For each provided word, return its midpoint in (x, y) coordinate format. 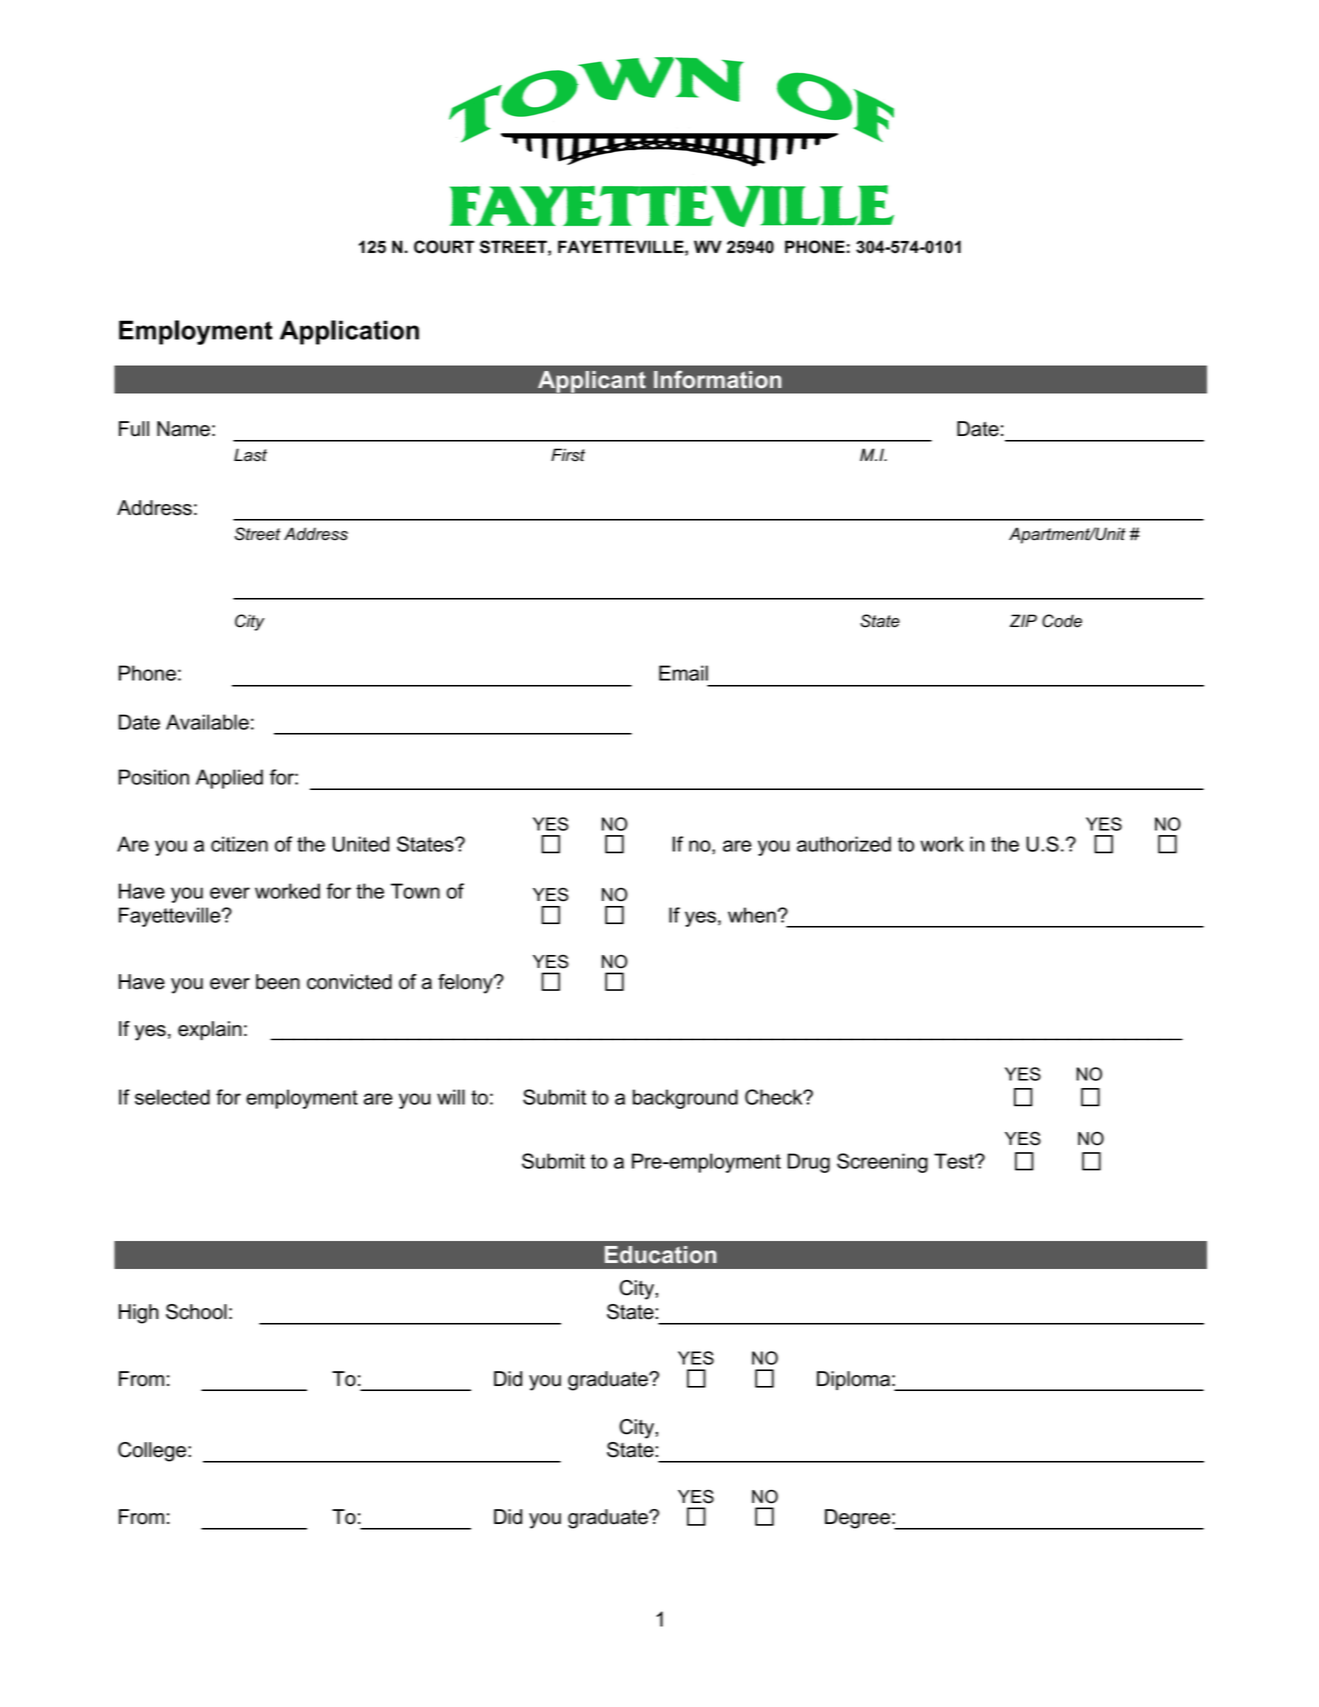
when (752, 915)
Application (349, 332)
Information (718, 379)
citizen (239, 844)
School (196, 1312)
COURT (444, 247)
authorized (844, 844)
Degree (857, 1519)
